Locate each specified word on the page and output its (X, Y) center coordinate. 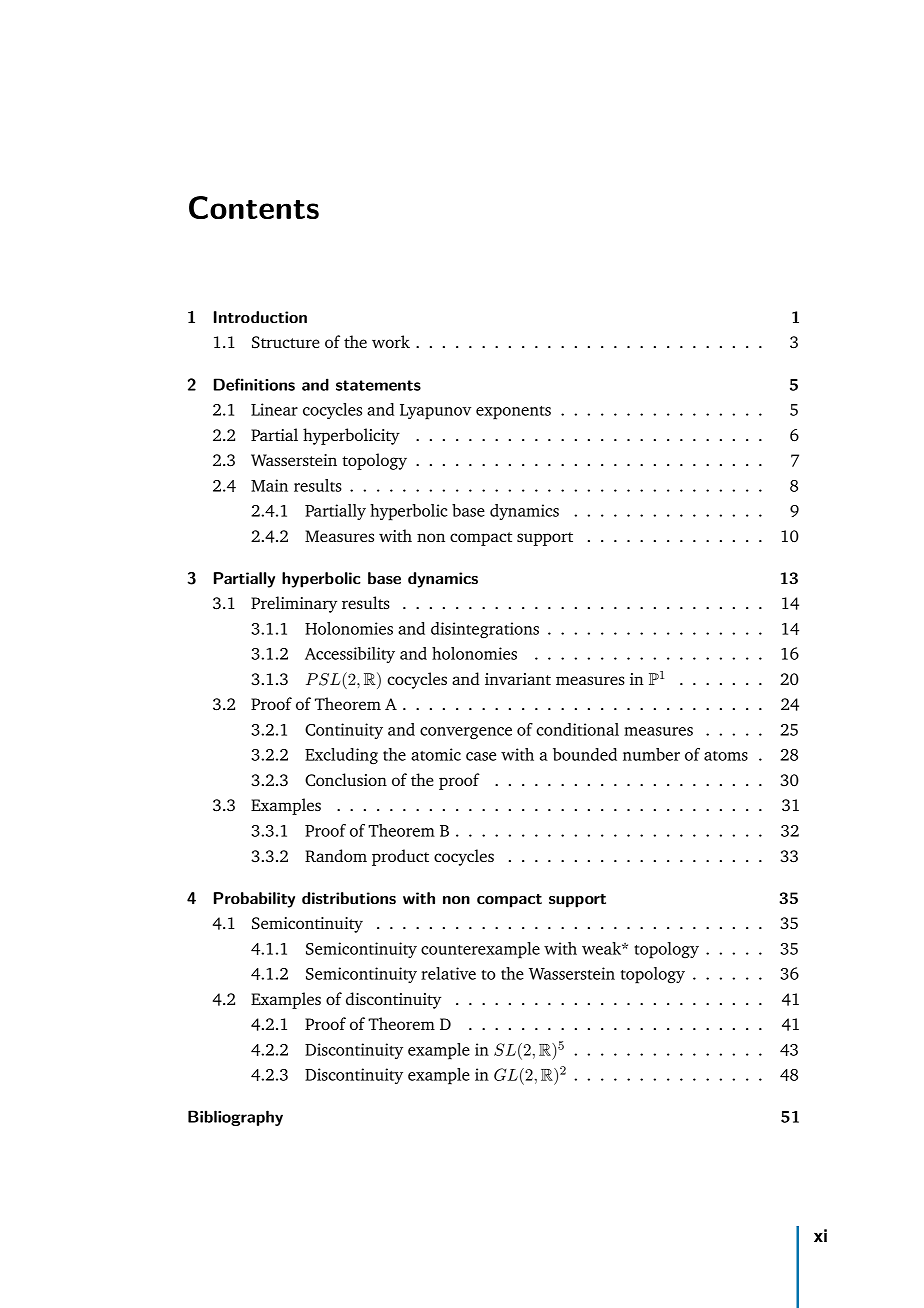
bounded (585, 754)
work (391, 341)
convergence (466, 733)
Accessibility (350, 655)
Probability (254, 900)
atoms (726, 756)
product (400, 857)
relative (448, 973)
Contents (254, 207)
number (651, 754)
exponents (513, 413)
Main (269, 485)
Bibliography (235, 1118)
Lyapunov (435, 412)
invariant (518, 679)
